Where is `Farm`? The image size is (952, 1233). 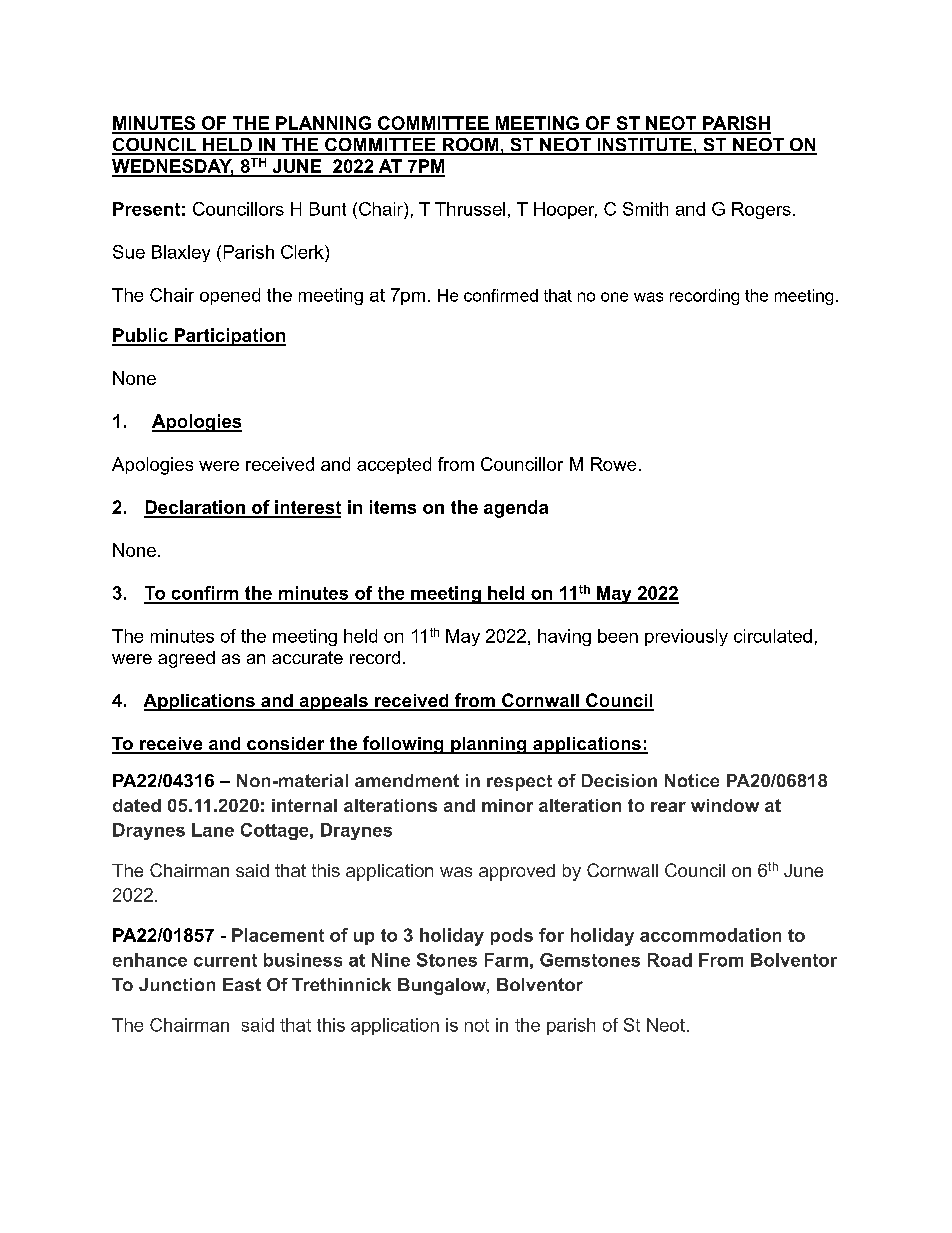
Farm is located at coordinates (506, 960).
